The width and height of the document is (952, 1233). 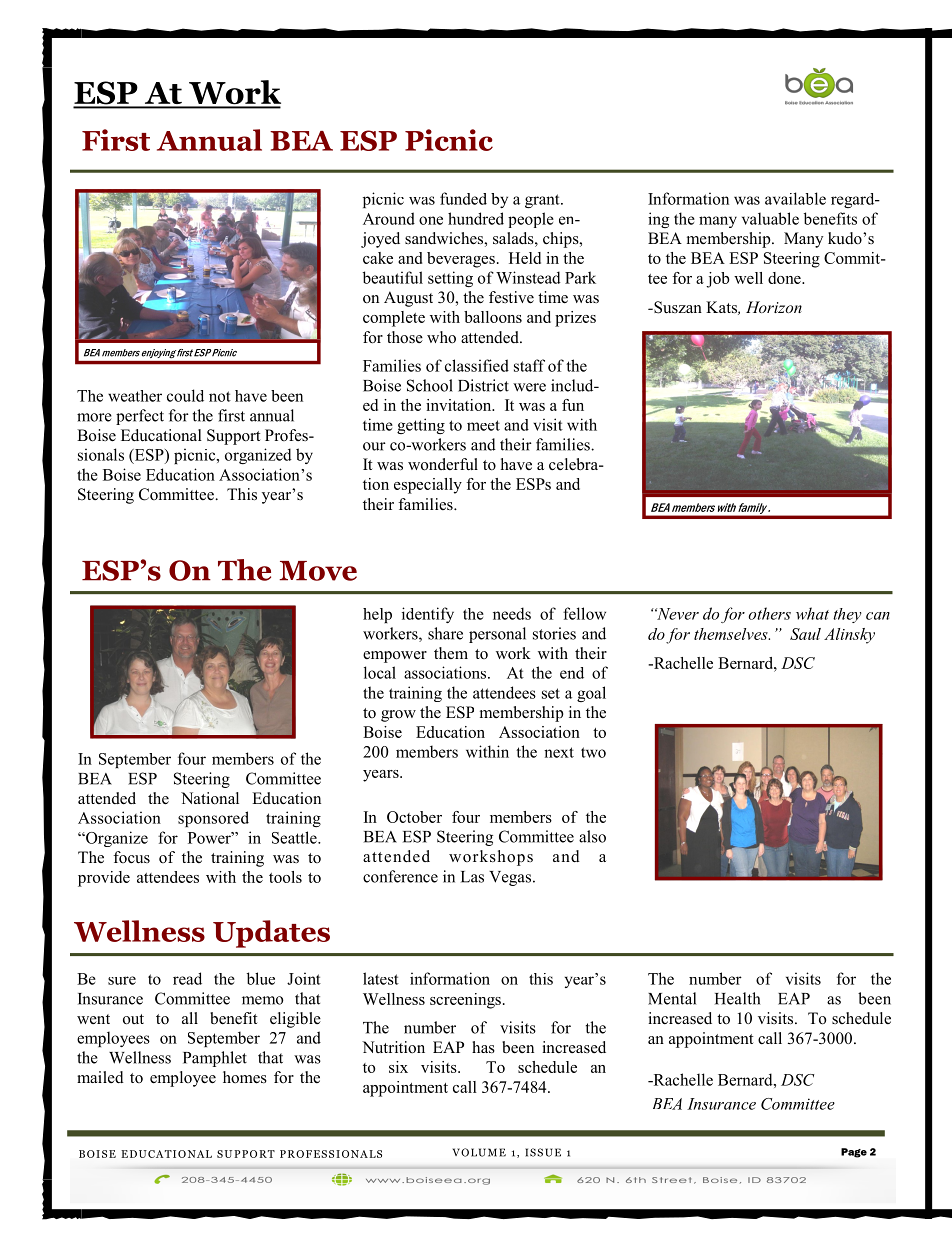 What do you see at coordinates (483, 1047) in the document?
I see `has` at bounding box center [483, 1047].
